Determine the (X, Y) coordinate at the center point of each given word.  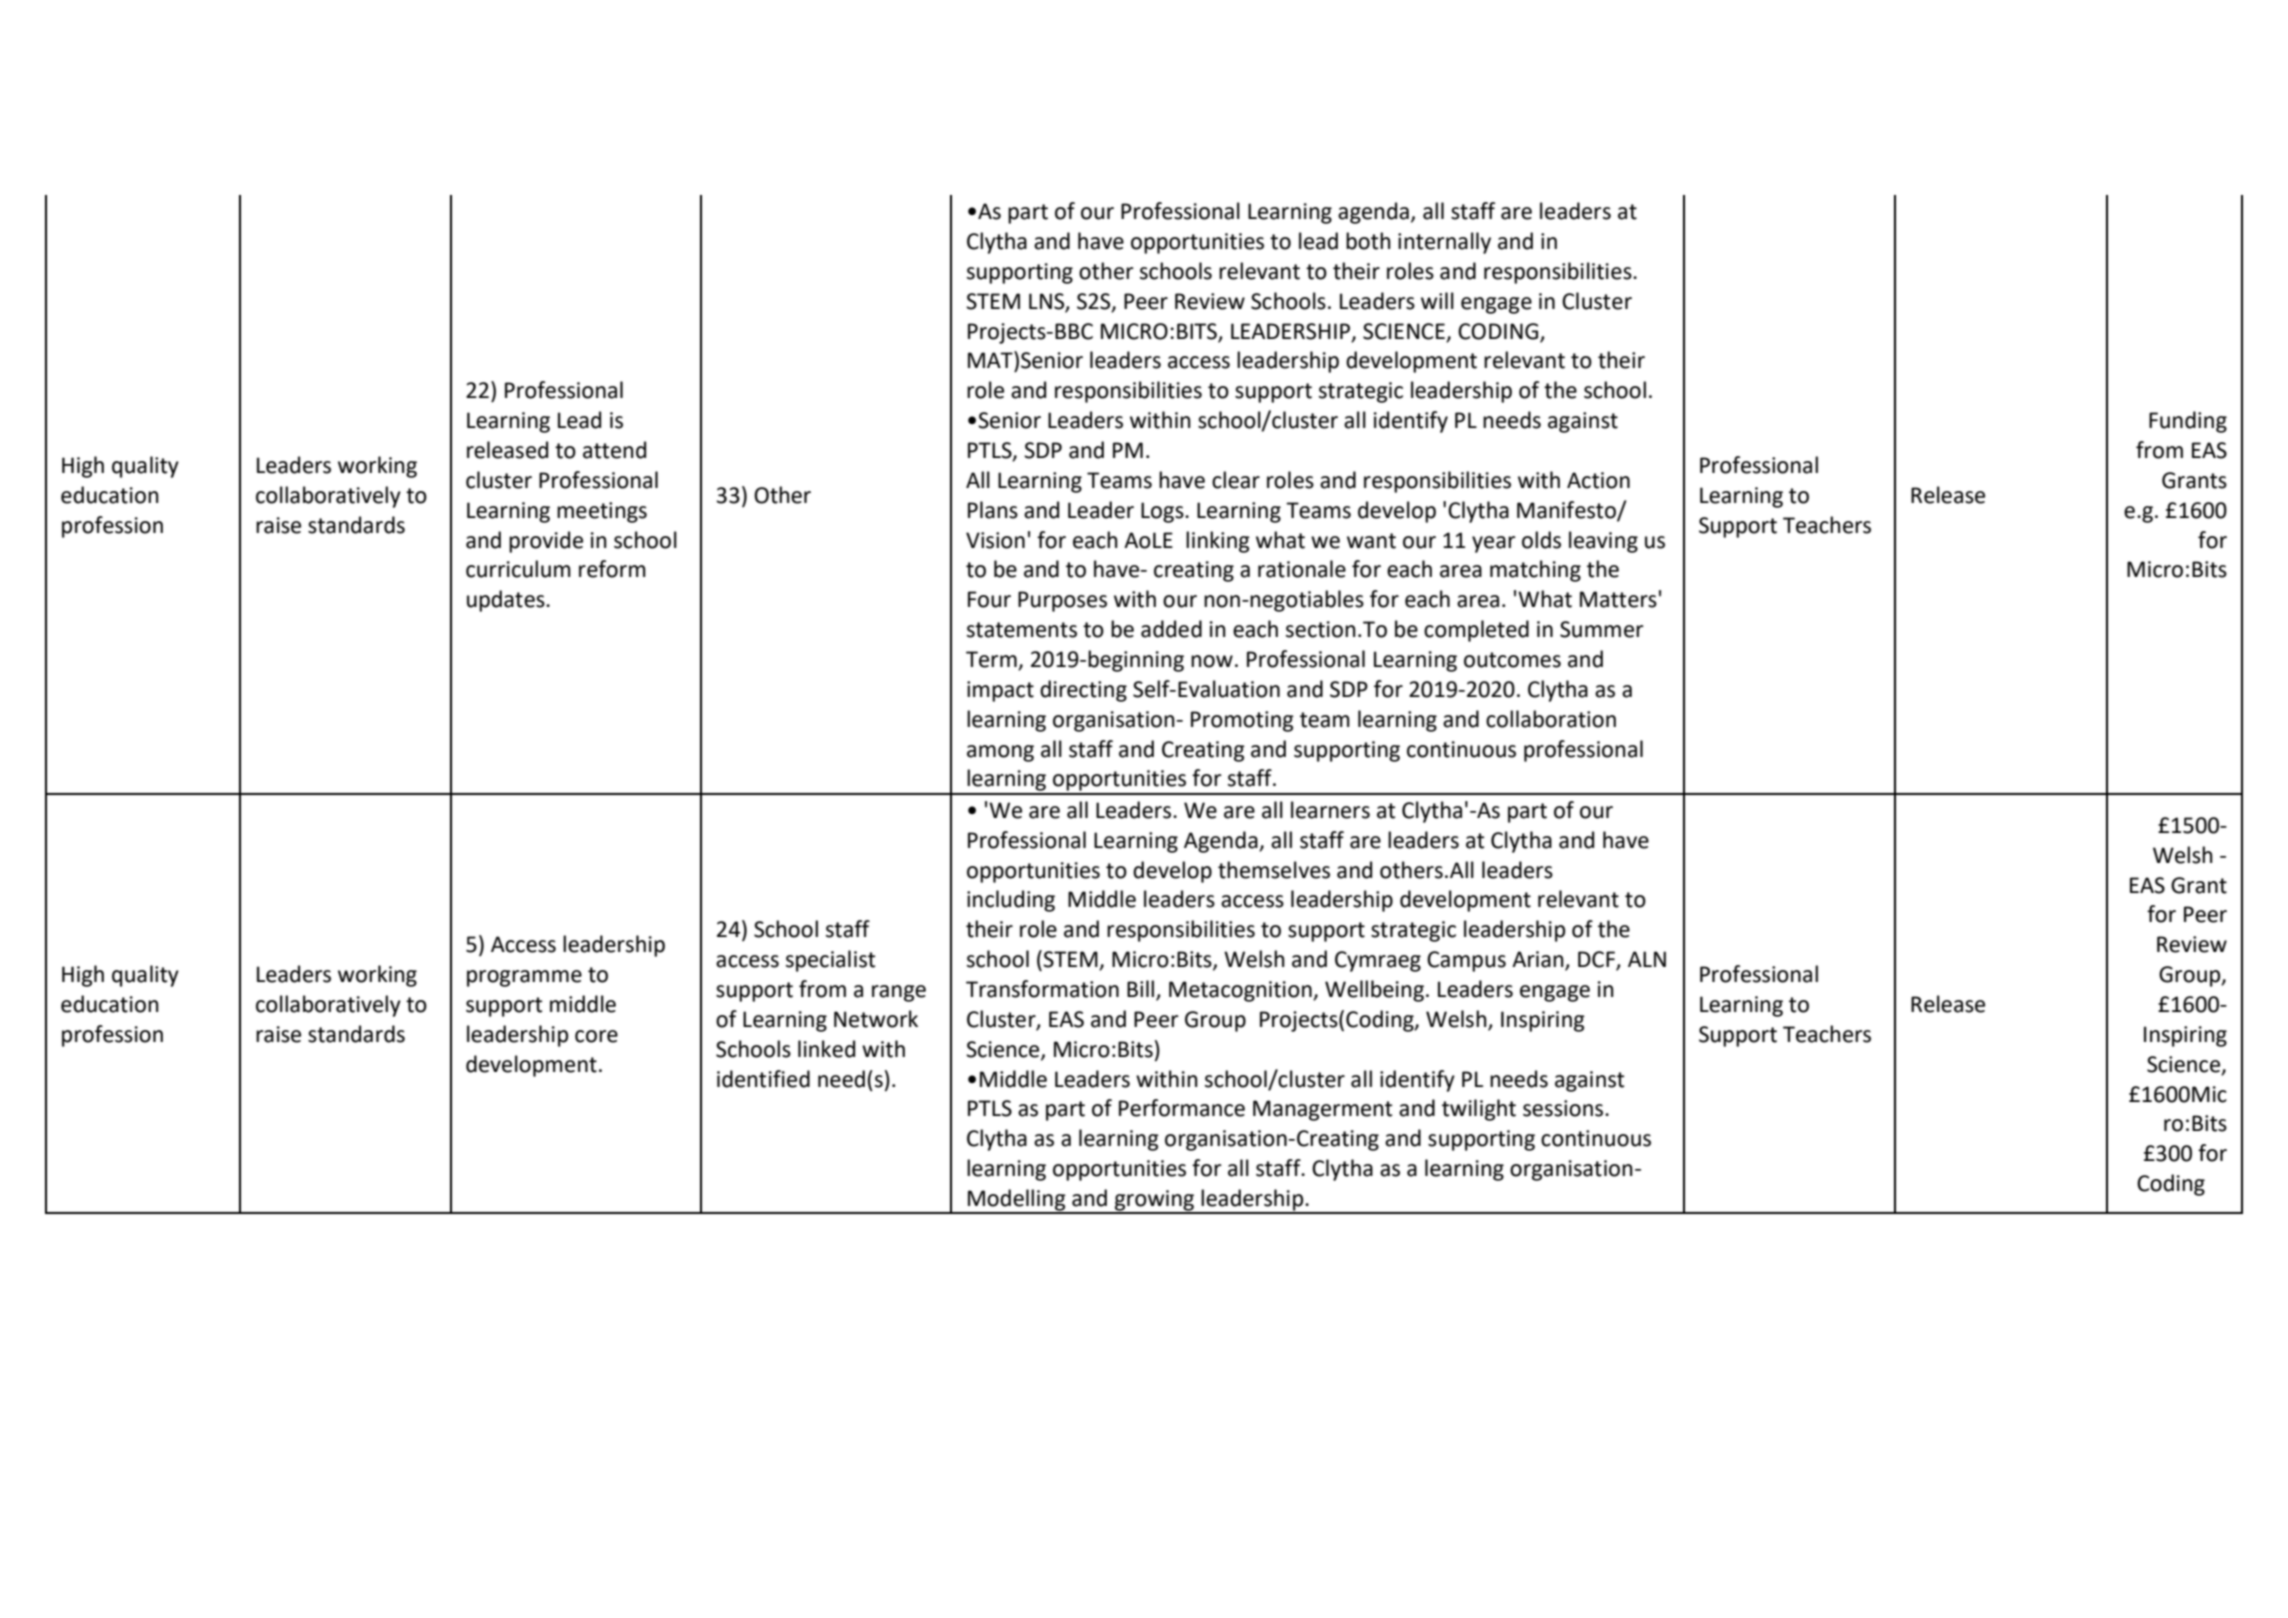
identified (763, 1079)
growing (1154, 1201)
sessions (1564, 1108)
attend (614, 450)
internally (1444, 243)
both (1368, 241)
